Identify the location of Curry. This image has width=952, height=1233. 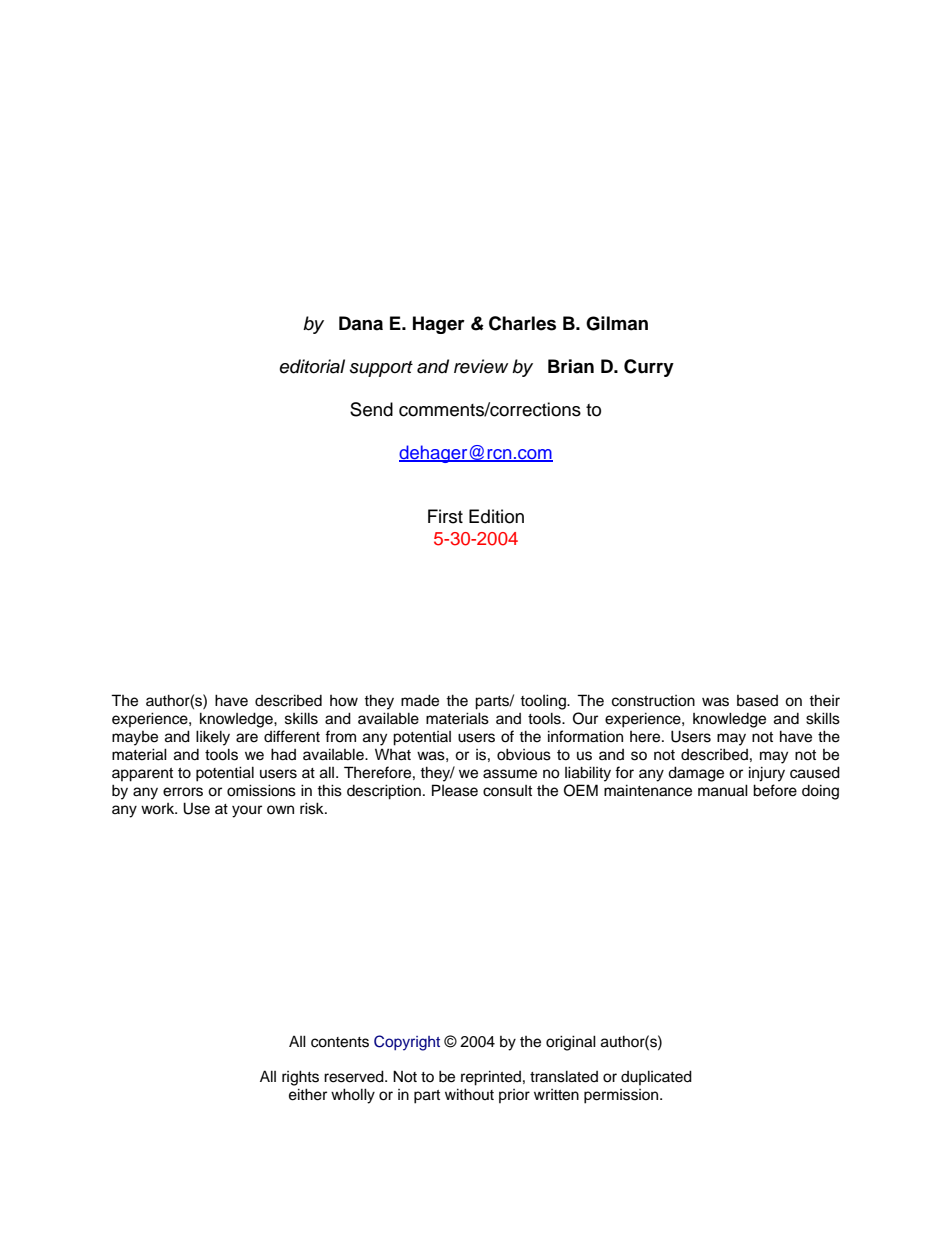
(649, 368).
